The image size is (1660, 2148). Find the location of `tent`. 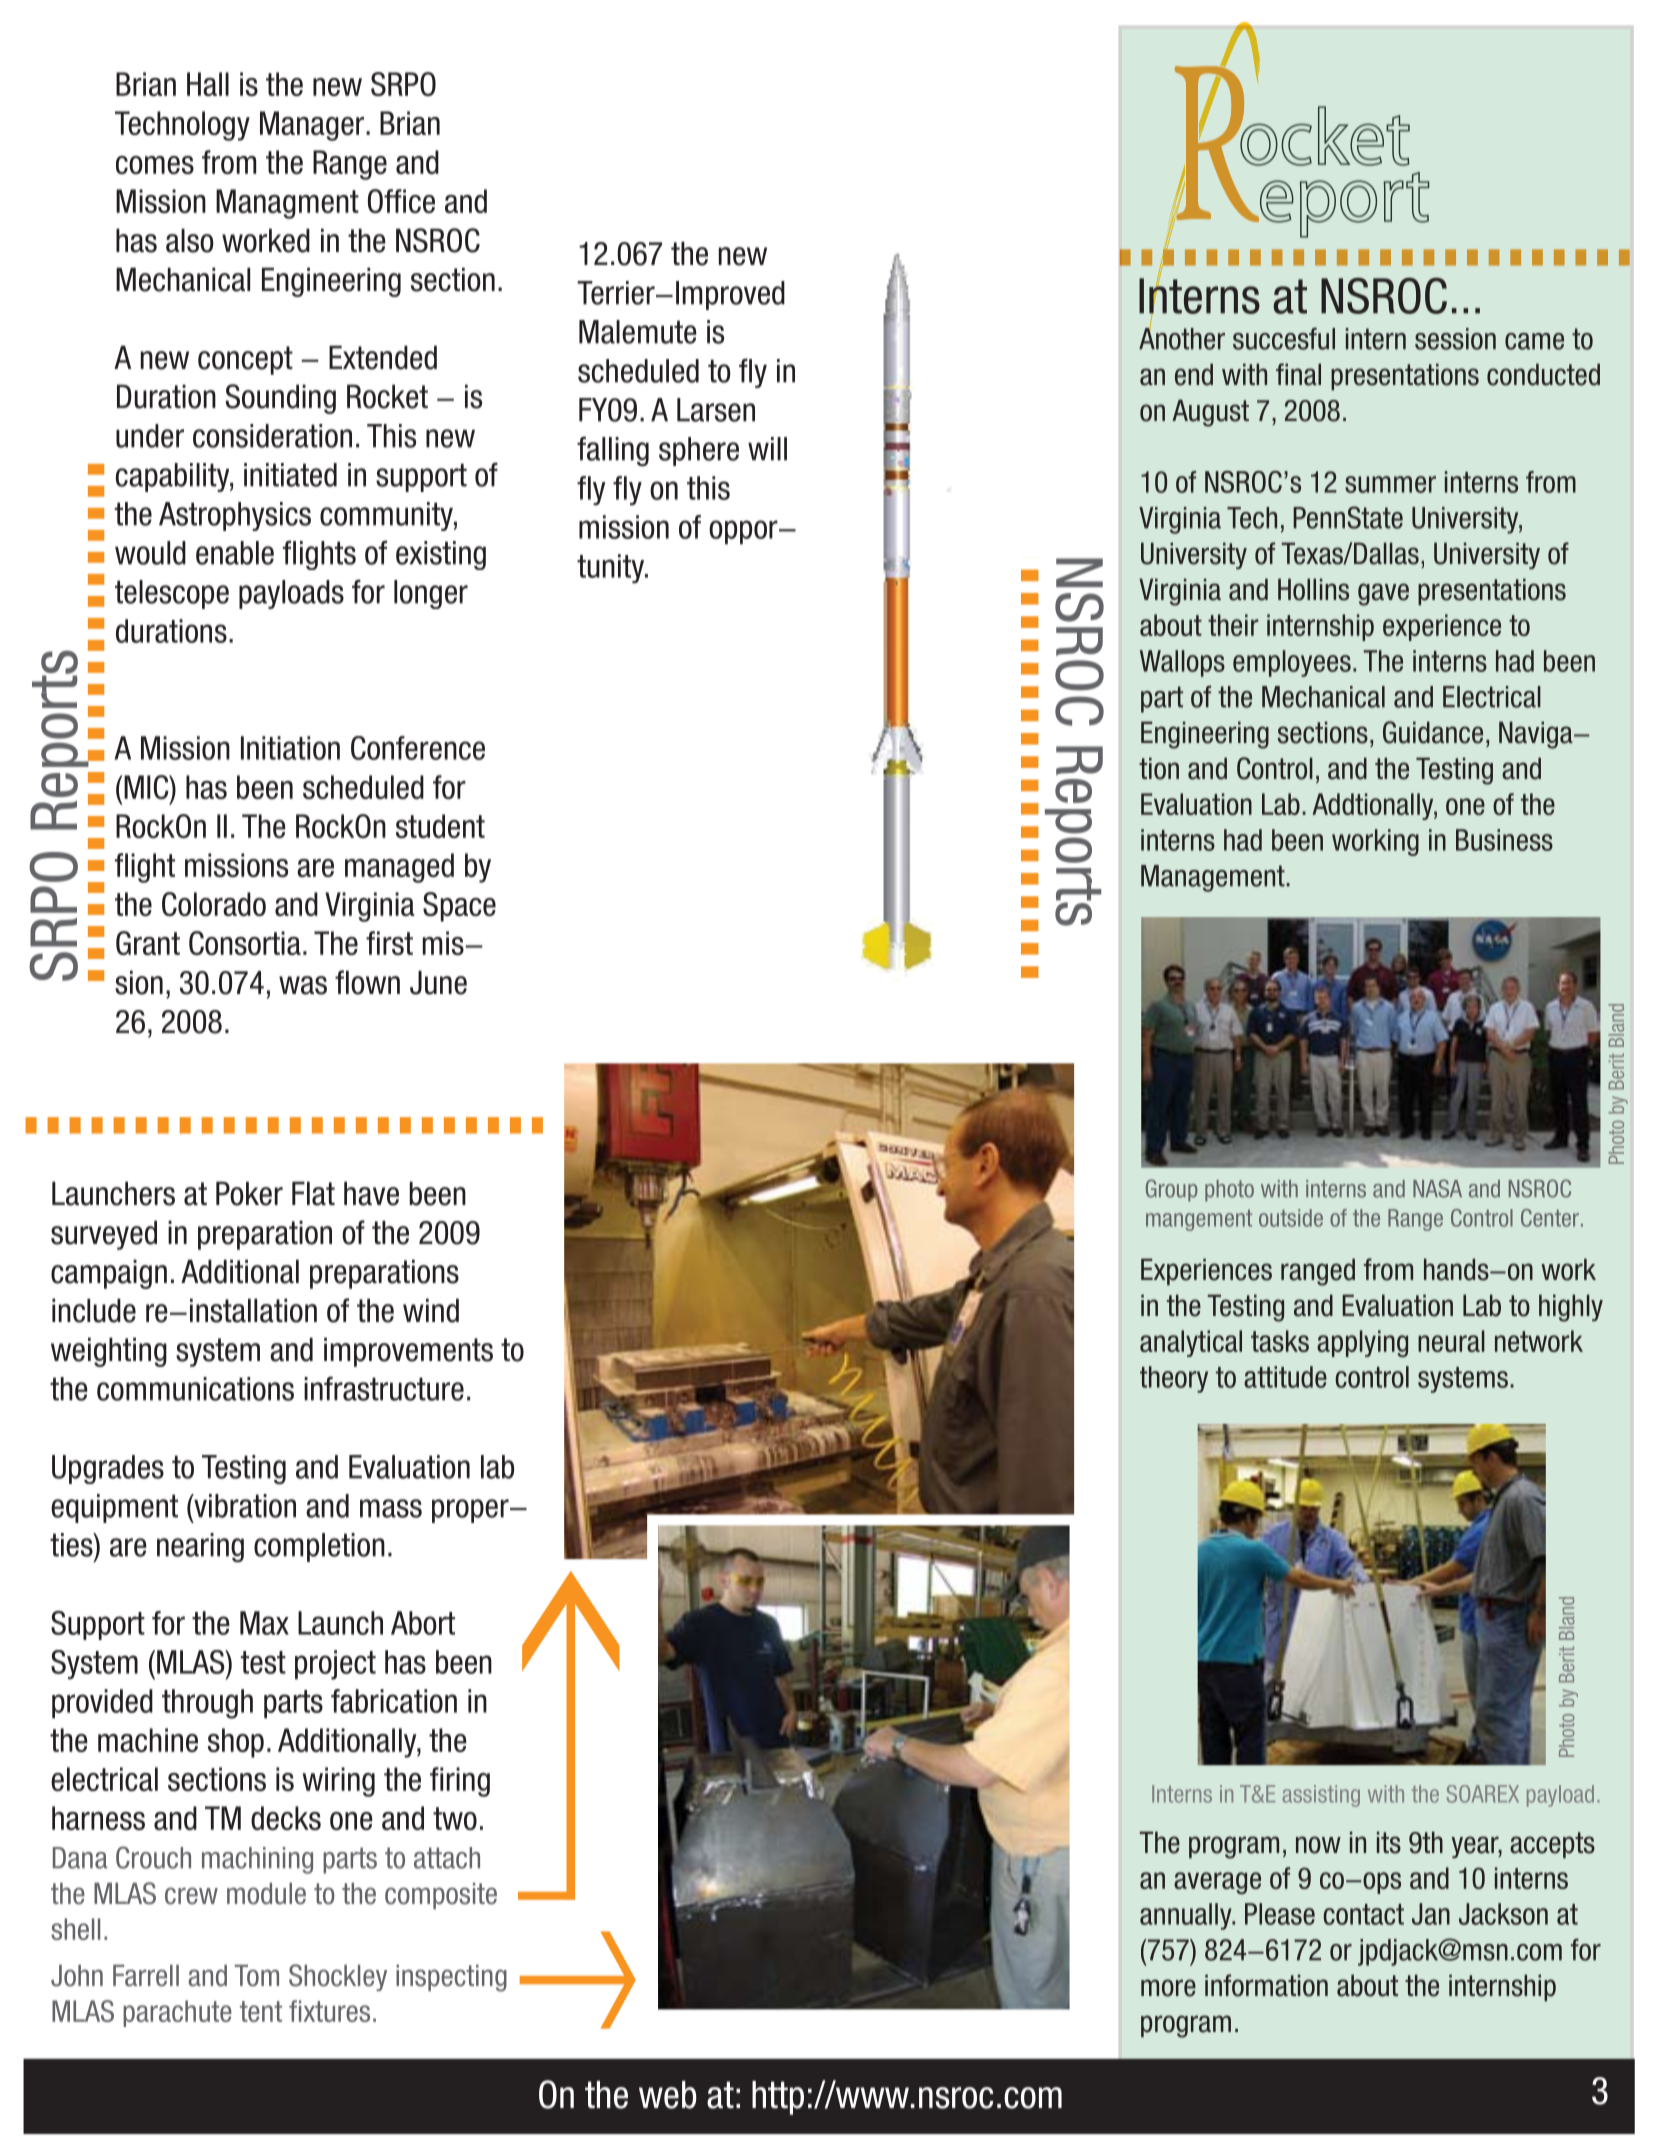

tent is located at coordinates (261, 2011).
